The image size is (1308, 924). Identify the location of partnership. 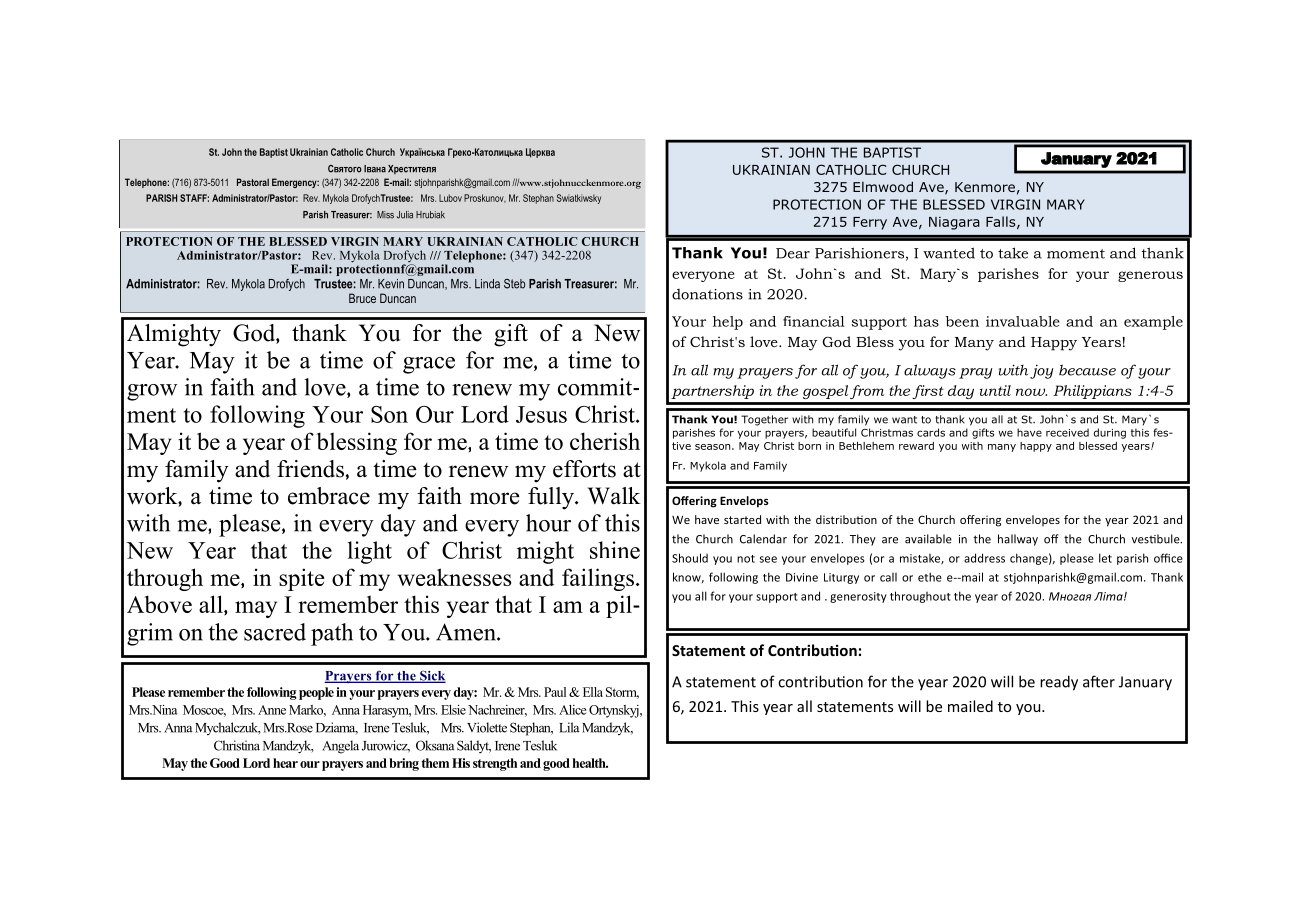
(712, 392).
